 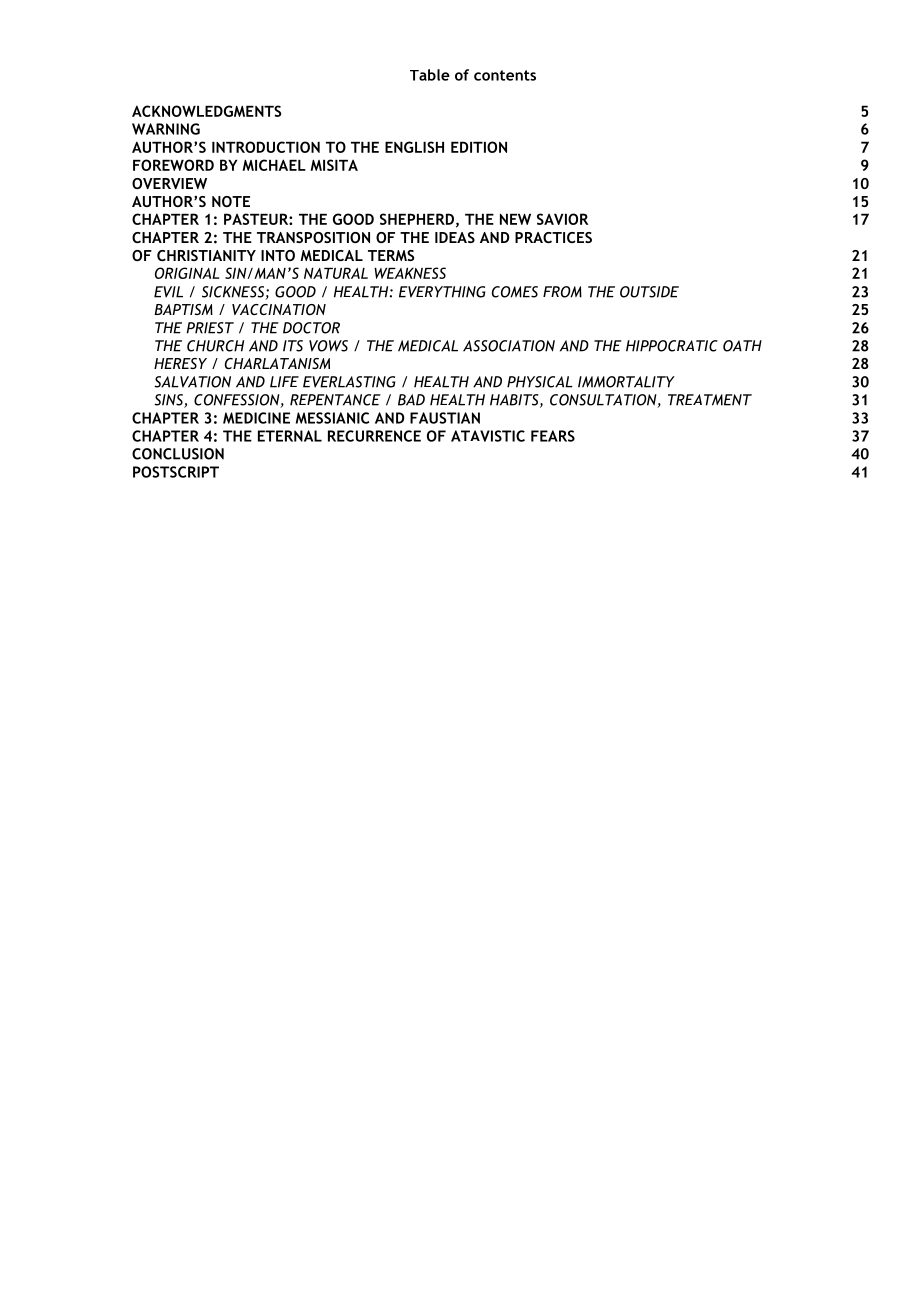 I want to click on EDITION, so click(x=479, y=147).
